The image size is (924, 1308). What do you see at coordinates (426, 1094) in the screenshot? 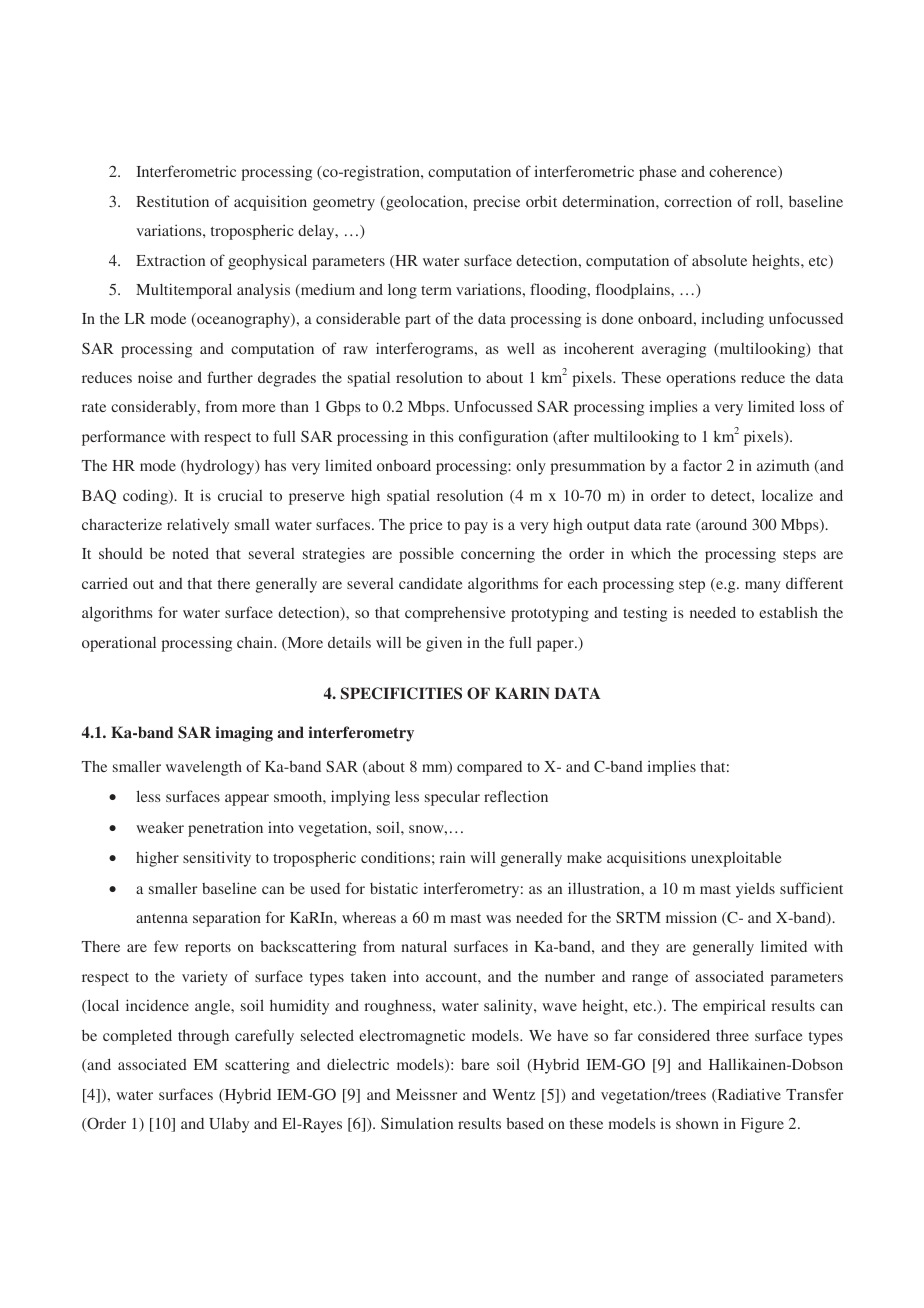
I see `Meissner` at bounding box center [426, 1094].
